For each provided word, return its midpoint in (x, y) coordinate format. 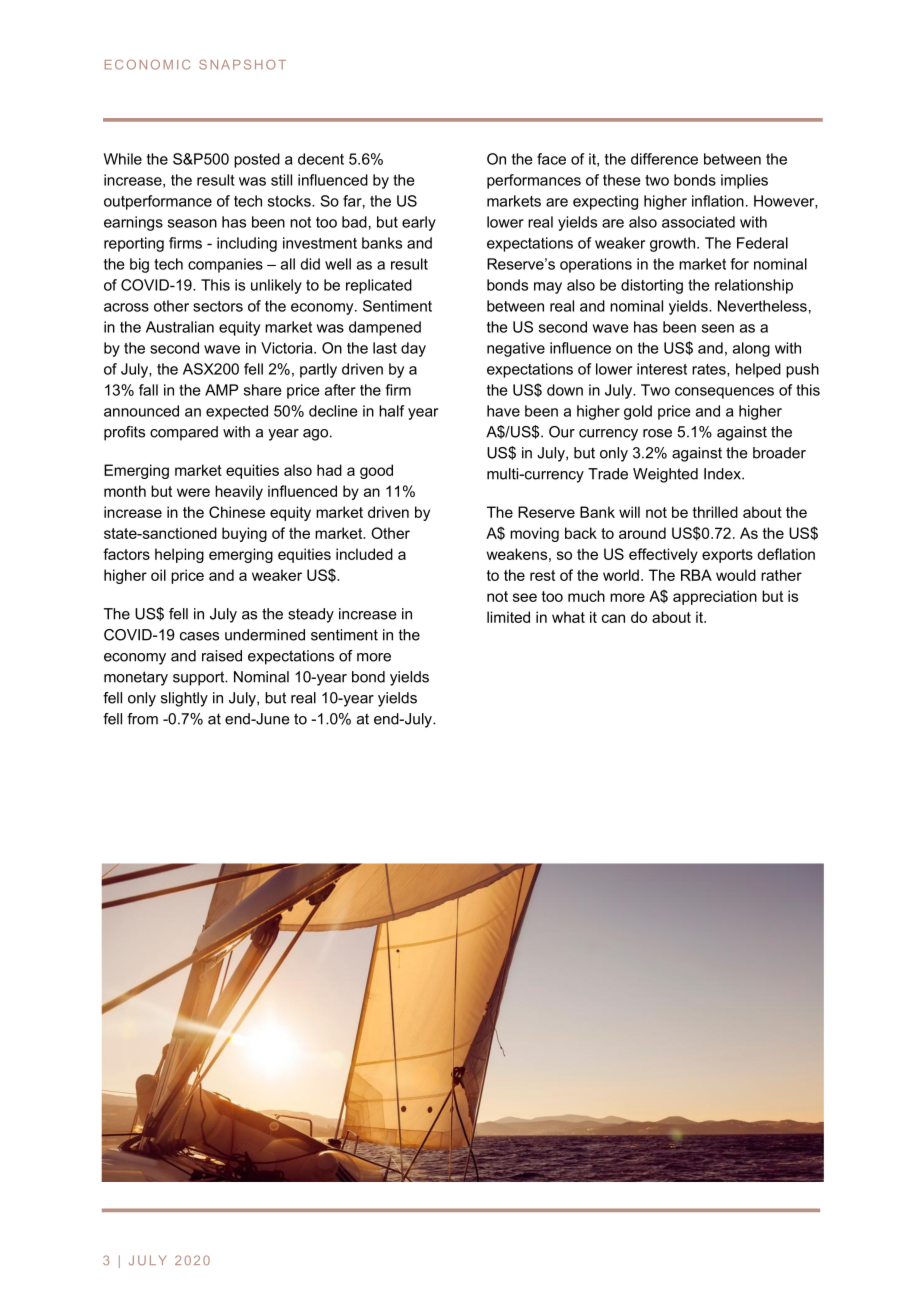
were (193, 492)
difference (664, 159)
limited (508, 617)
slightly (184, 699)
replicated (379, 286)
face (551, 159)
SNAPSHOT (242, 64)
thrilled (715, 512)
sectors (218, 306)
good (376, 471)
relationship (754, 286)
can (613, 618)
